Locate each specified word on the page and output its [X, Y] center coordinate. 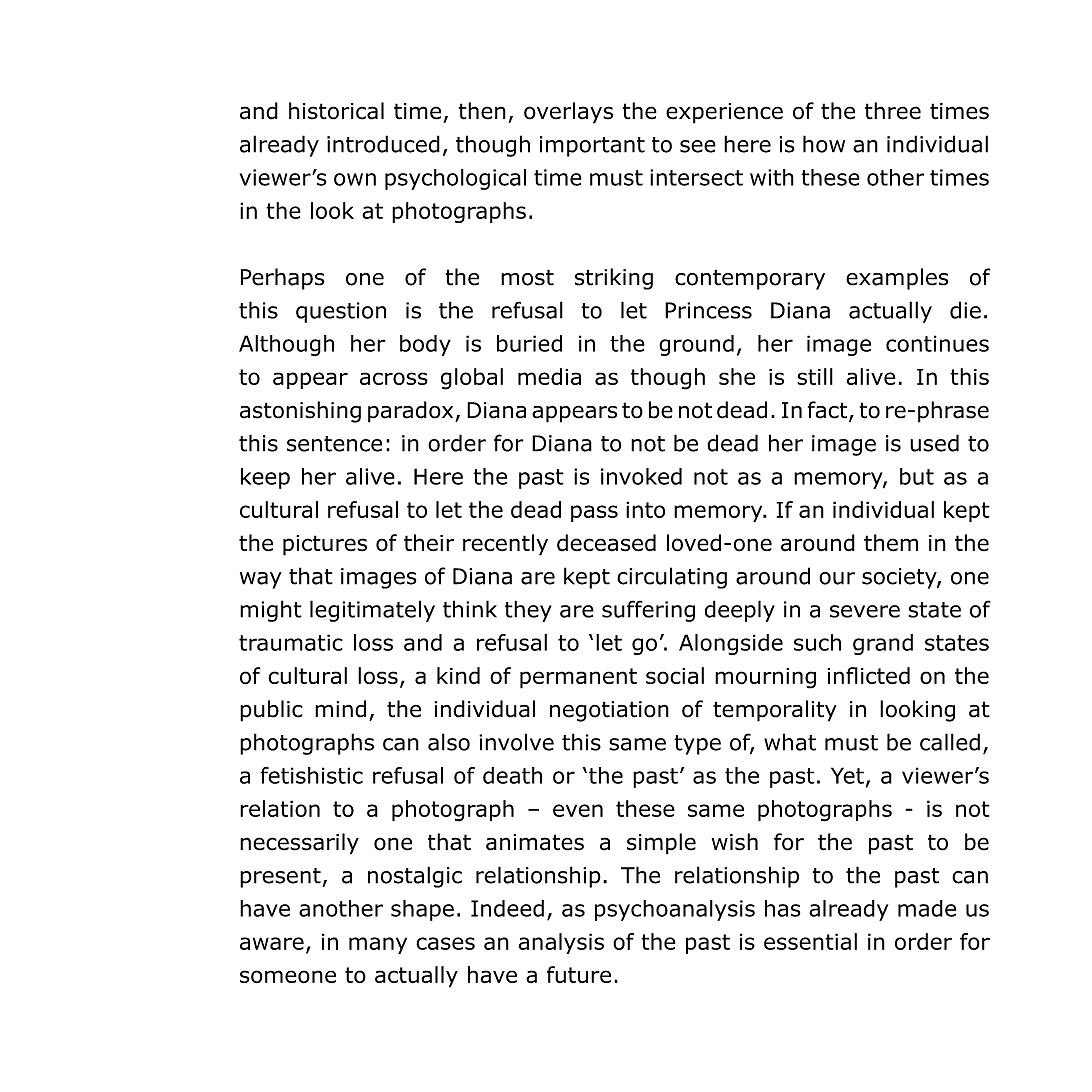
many [378, 945]
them [891, 543]
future [579, 974]
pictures [325, 545]
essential [810, 941]
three [893, 111]
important [592, 146]
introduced [383, 144]
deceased [606, 543]
